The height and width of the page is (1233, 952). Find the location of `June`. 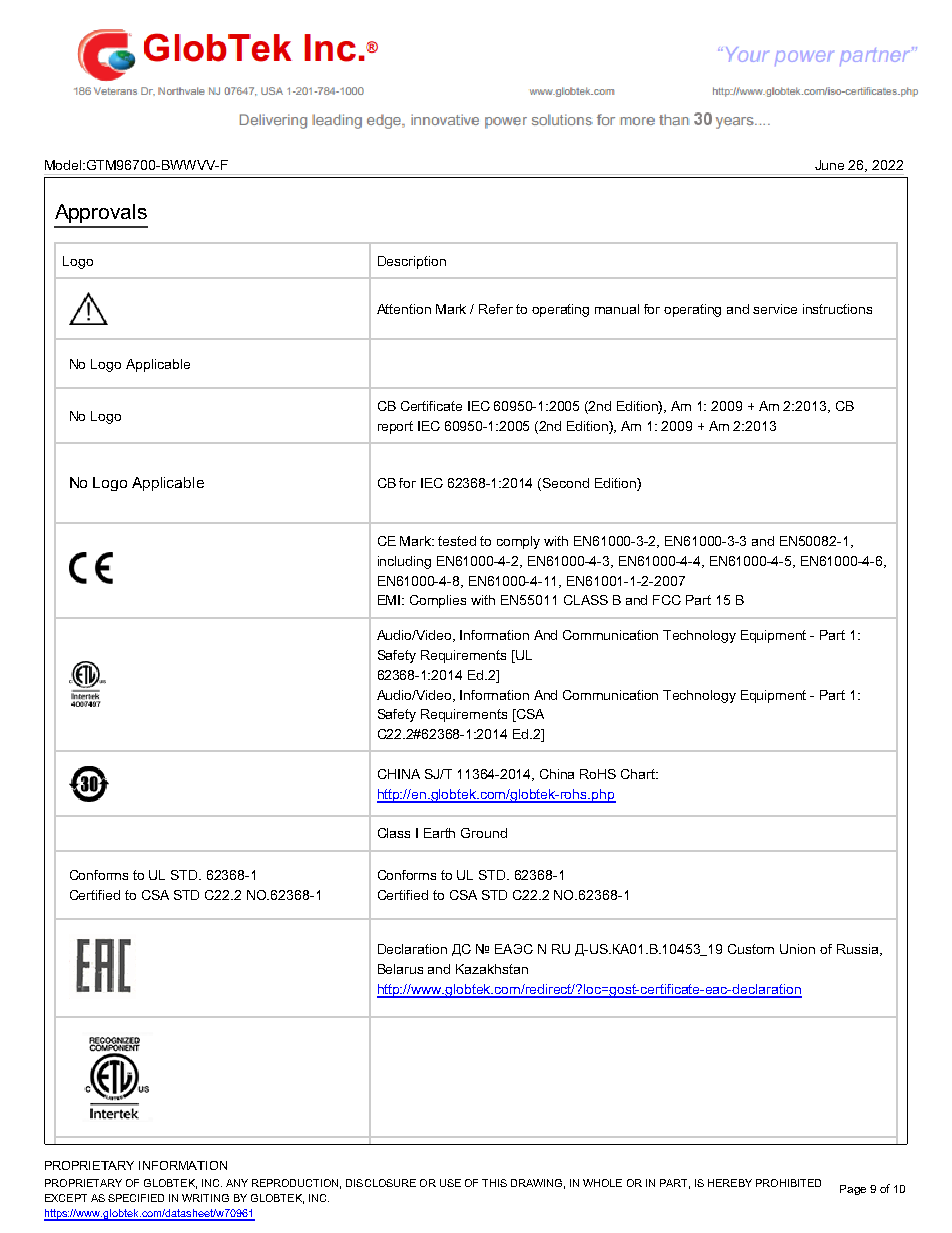

June is located at coordinates (829, 165).
